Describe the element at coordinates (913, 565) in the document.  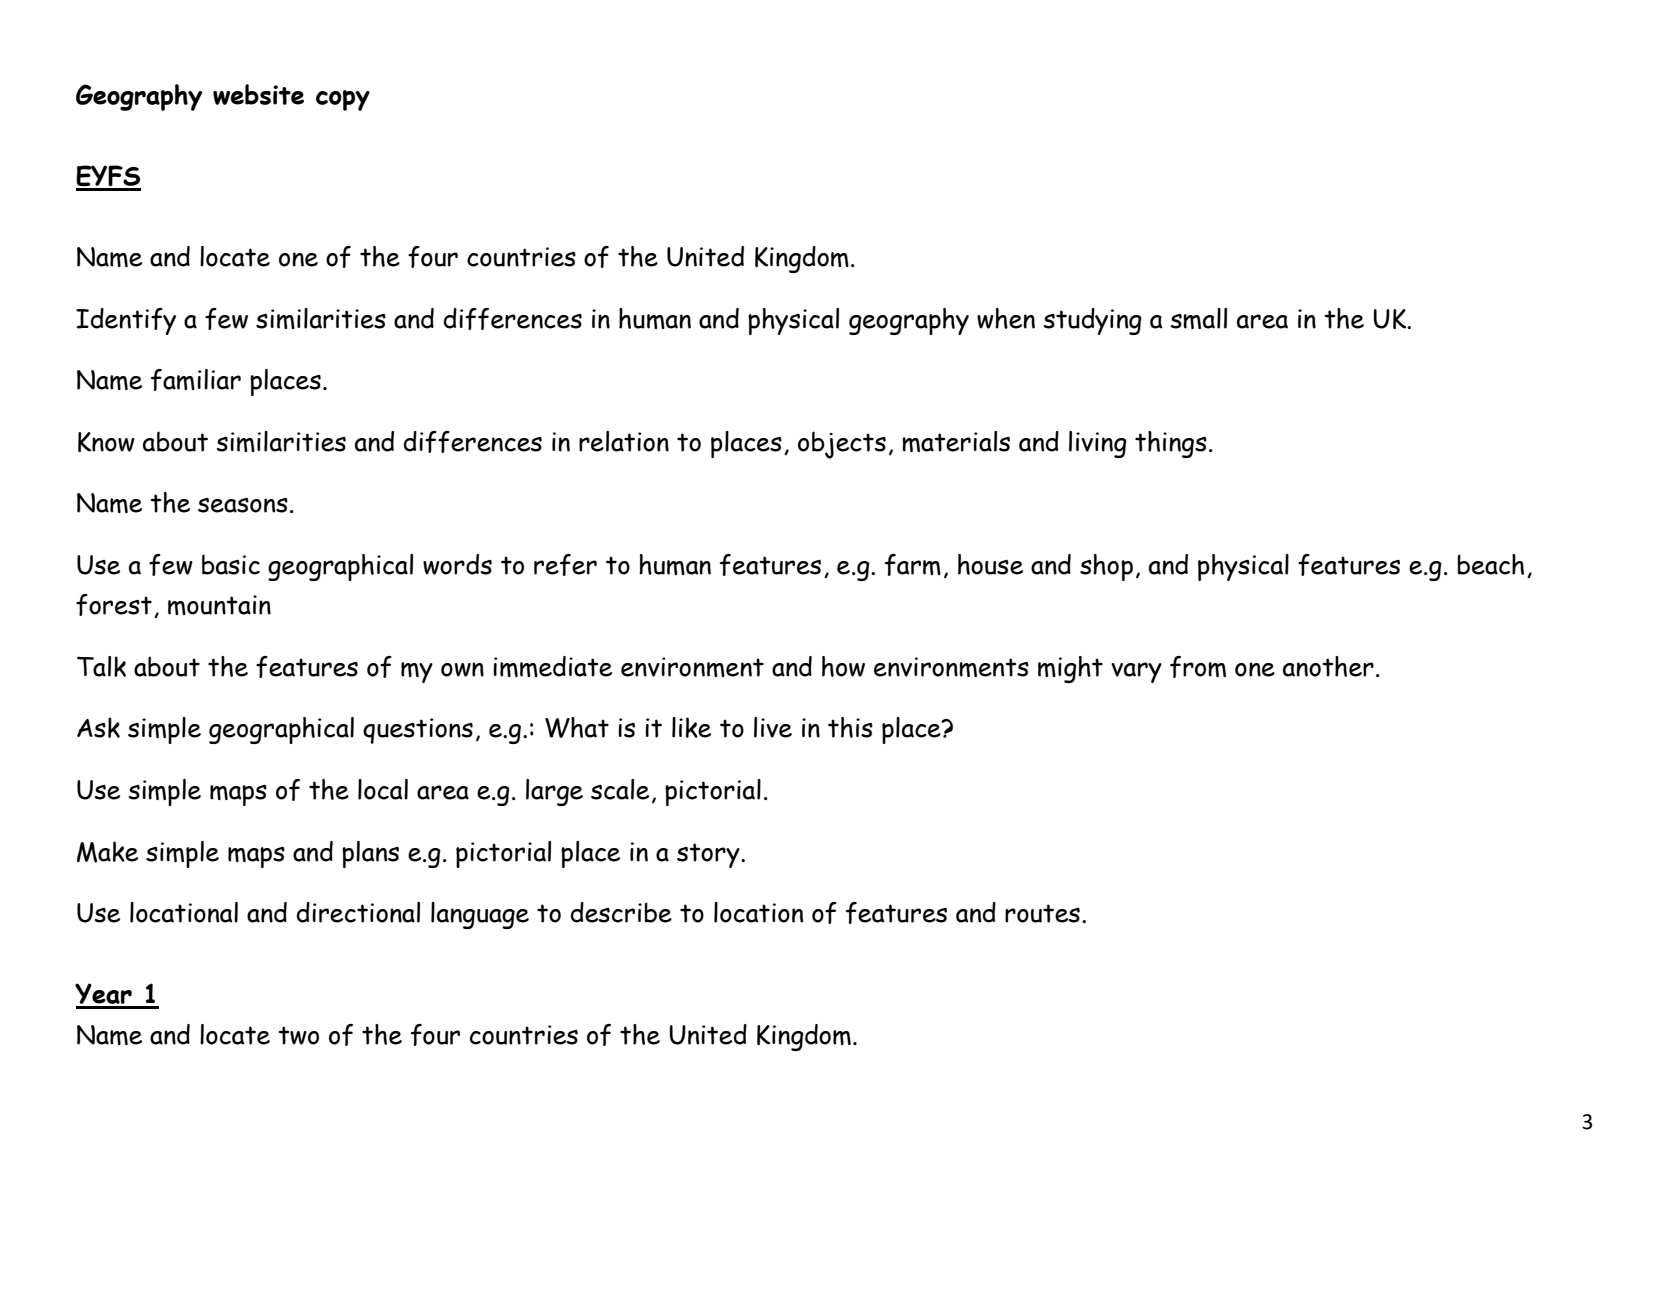
I see `farm` at that location.
